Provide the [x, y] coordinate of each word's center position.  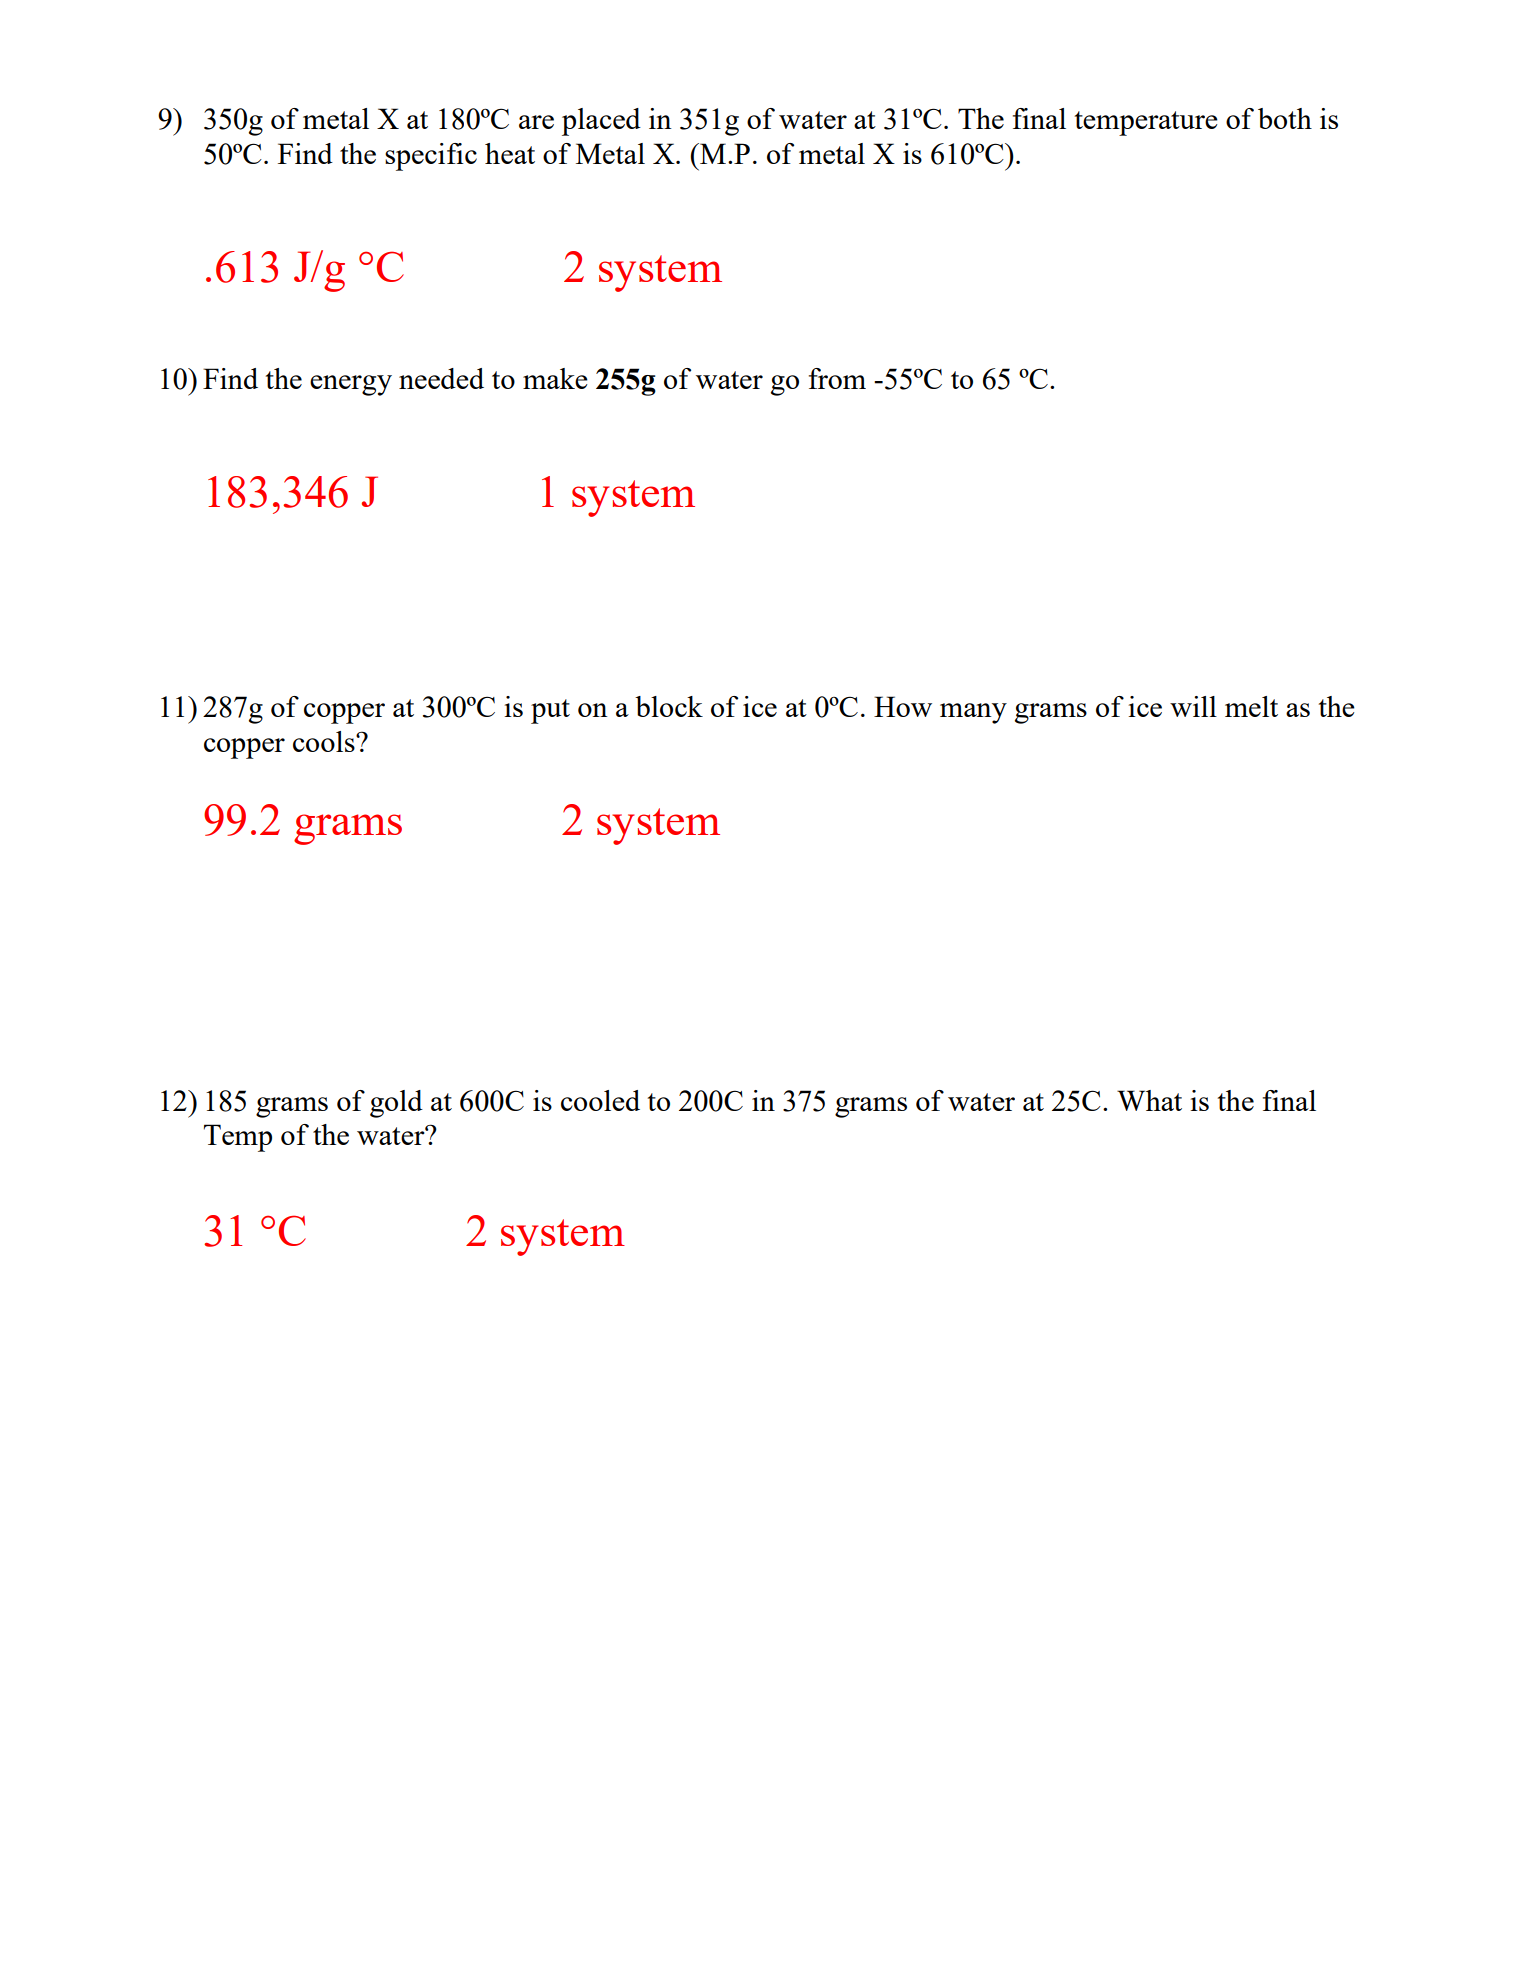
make [555, 378]
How [903, 706]
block [669, 706]
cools [325, 741]
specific [431, 157]
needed [441, 378]
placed [601, 122]
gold [396, 1104]
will [1193, 706]
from [837, 378]
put [550, 711]
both [1285, 118]
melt [1251, 706]
